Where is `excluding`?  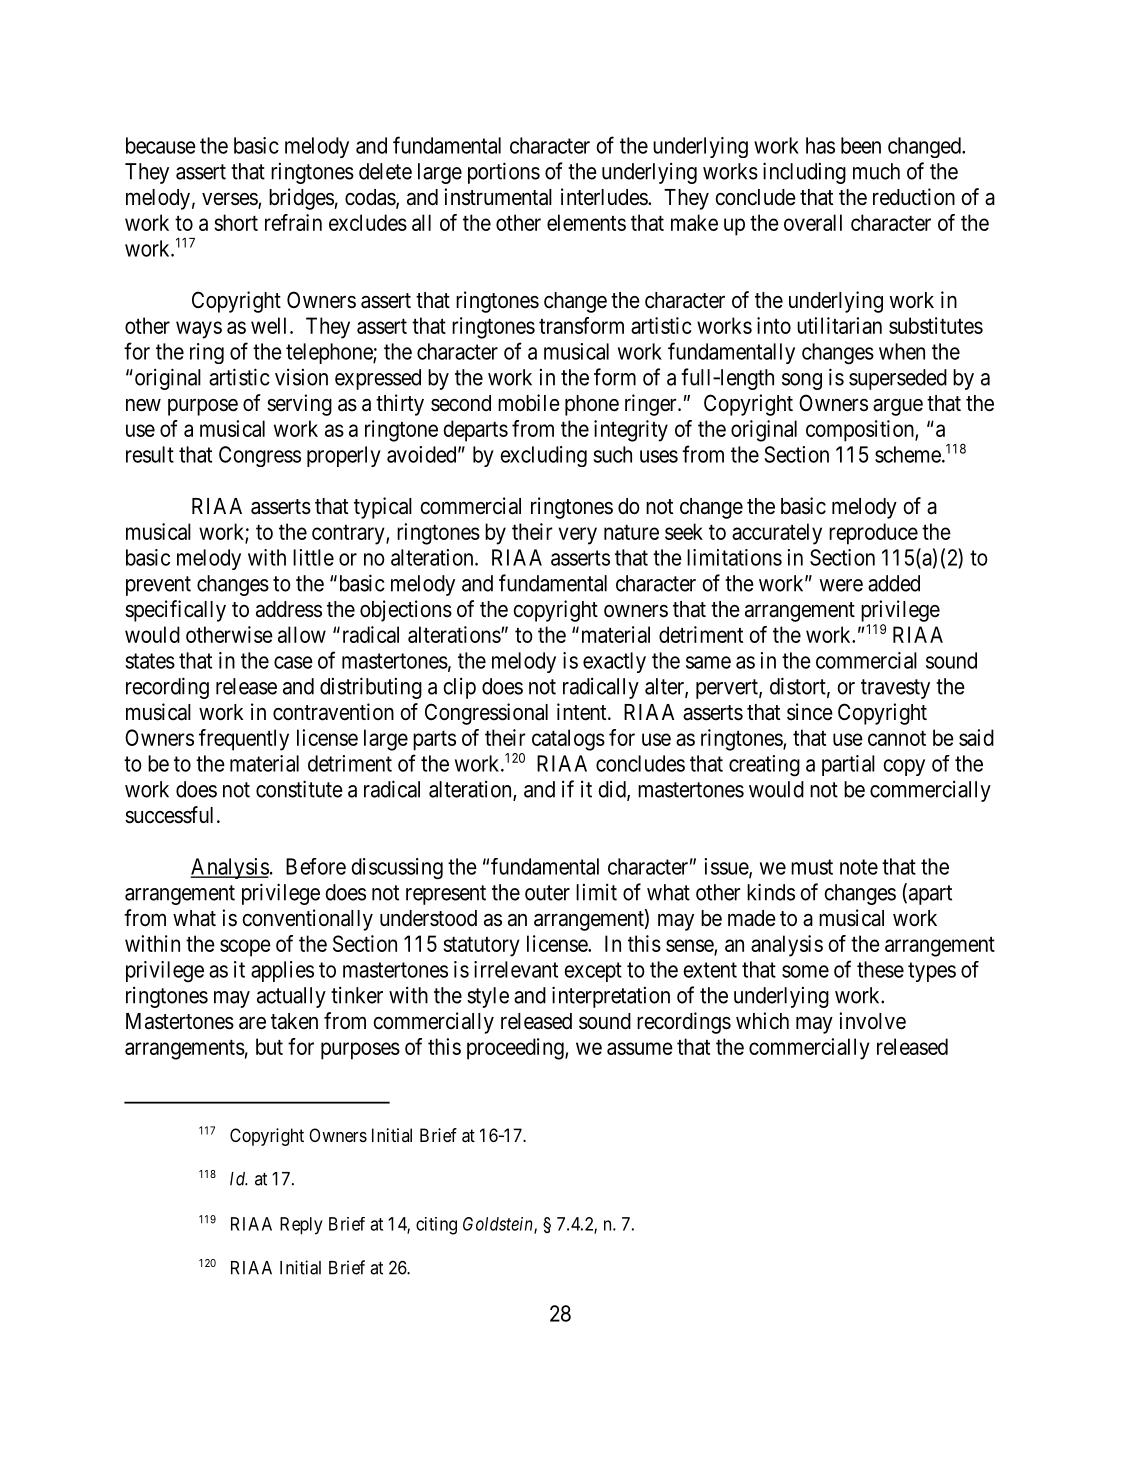 excluding is located at coordinates (543, 456).
